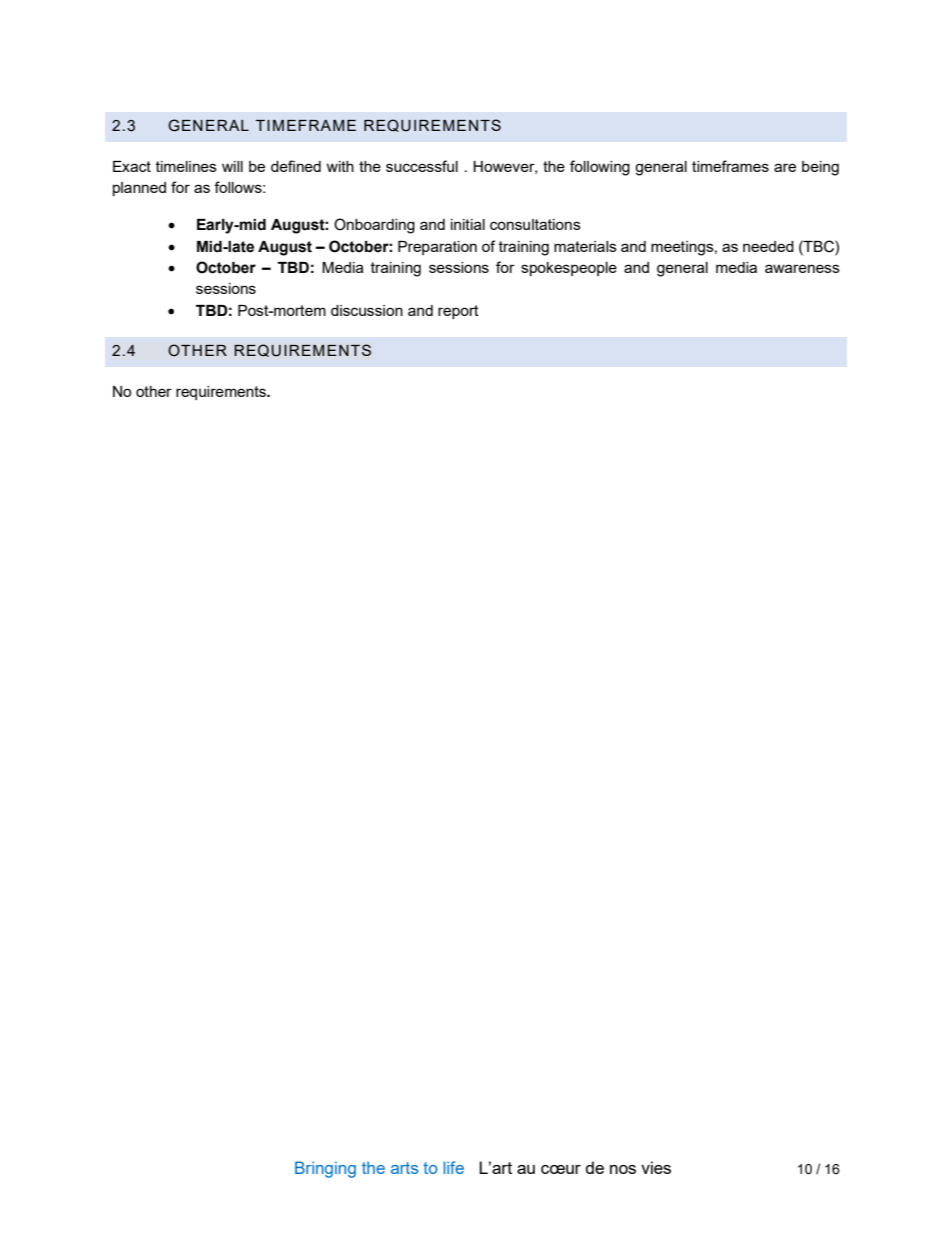 This image has width=952, height=1233. What do you see at coordinates (623, 1169) in the image?
I see `nos` at bounding box center [623, 1169].
